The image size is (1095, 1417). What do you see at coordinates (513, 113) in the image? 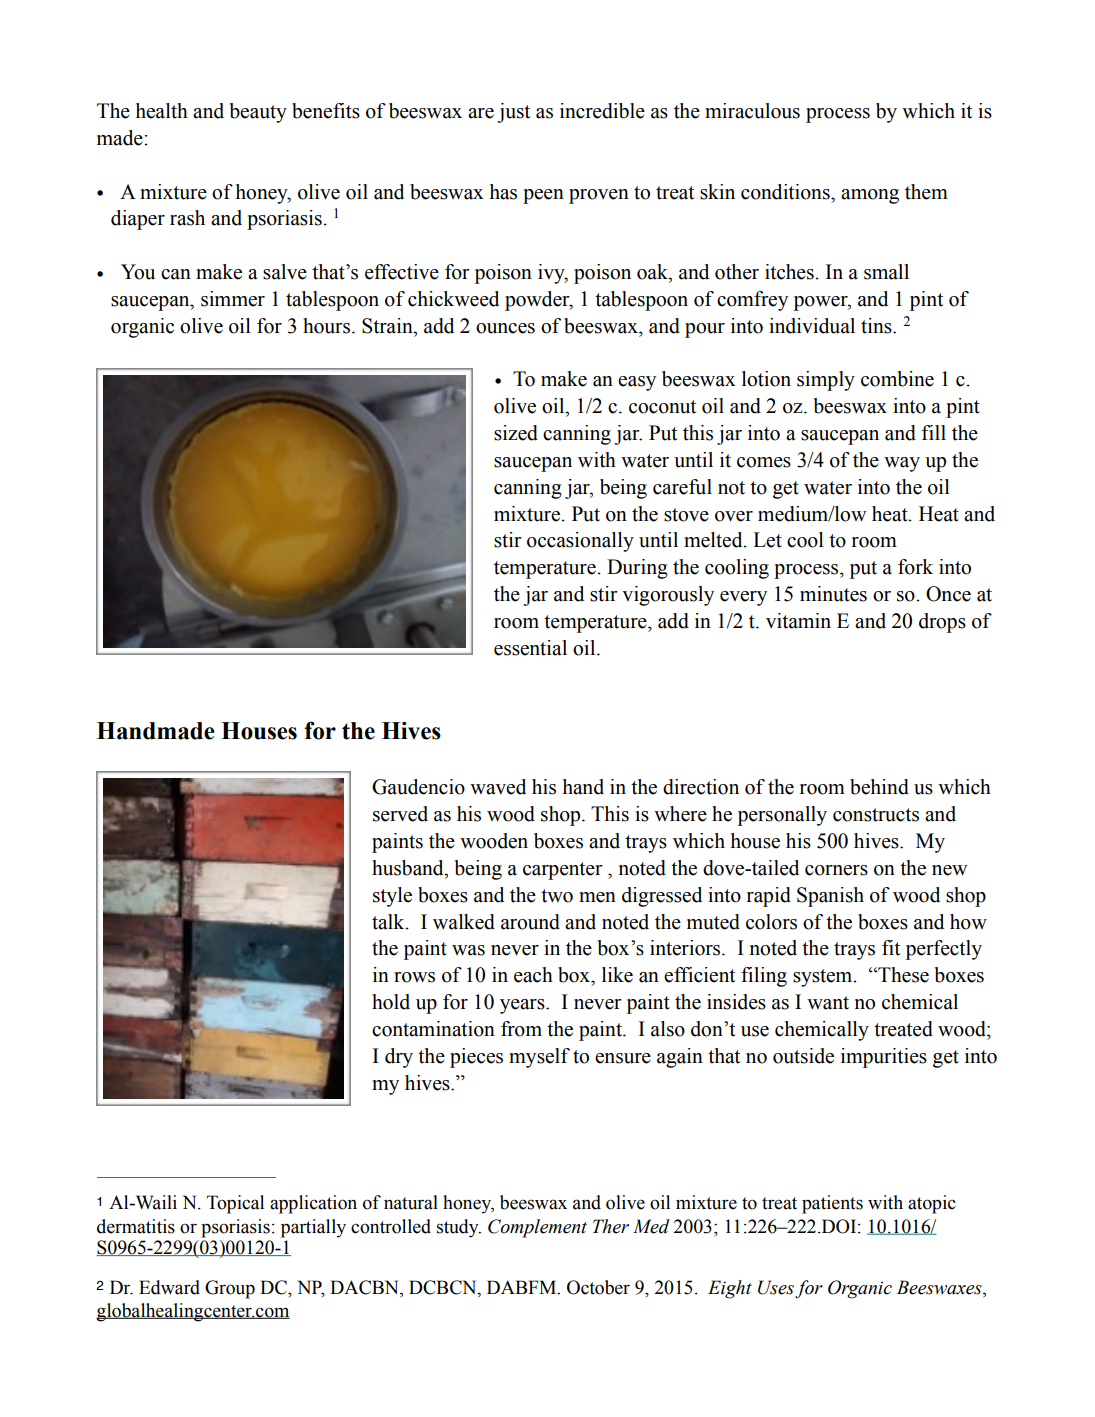
I see `just` at bounding box center [513, 113].
